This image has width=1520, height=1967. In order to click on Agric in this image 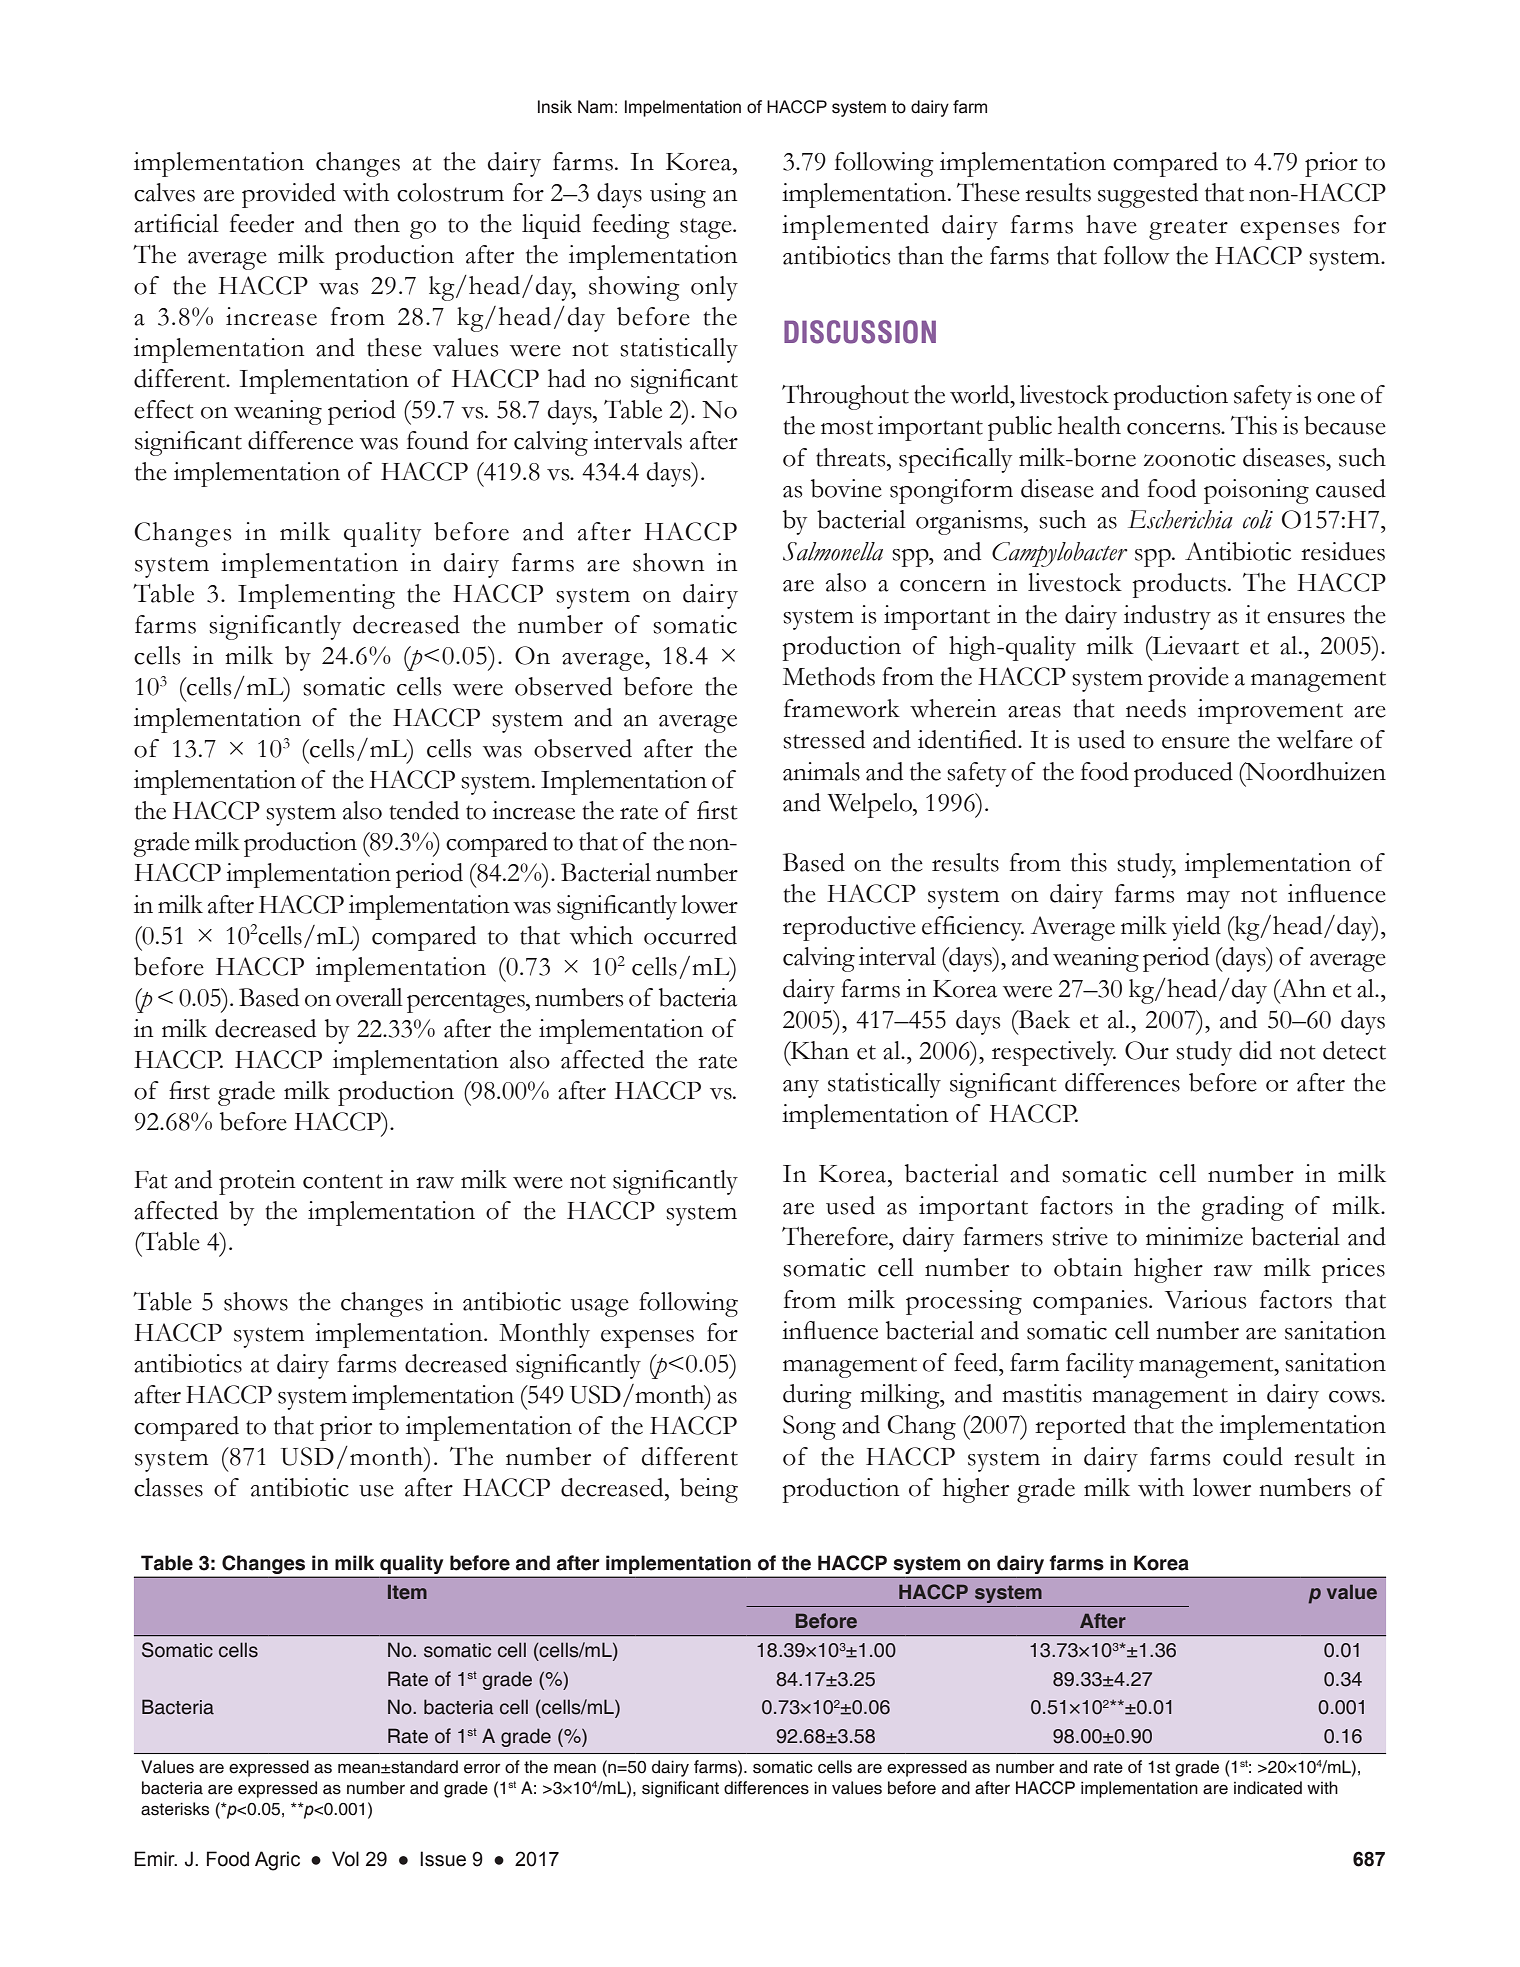, I will do `click(277, 1861)`.
